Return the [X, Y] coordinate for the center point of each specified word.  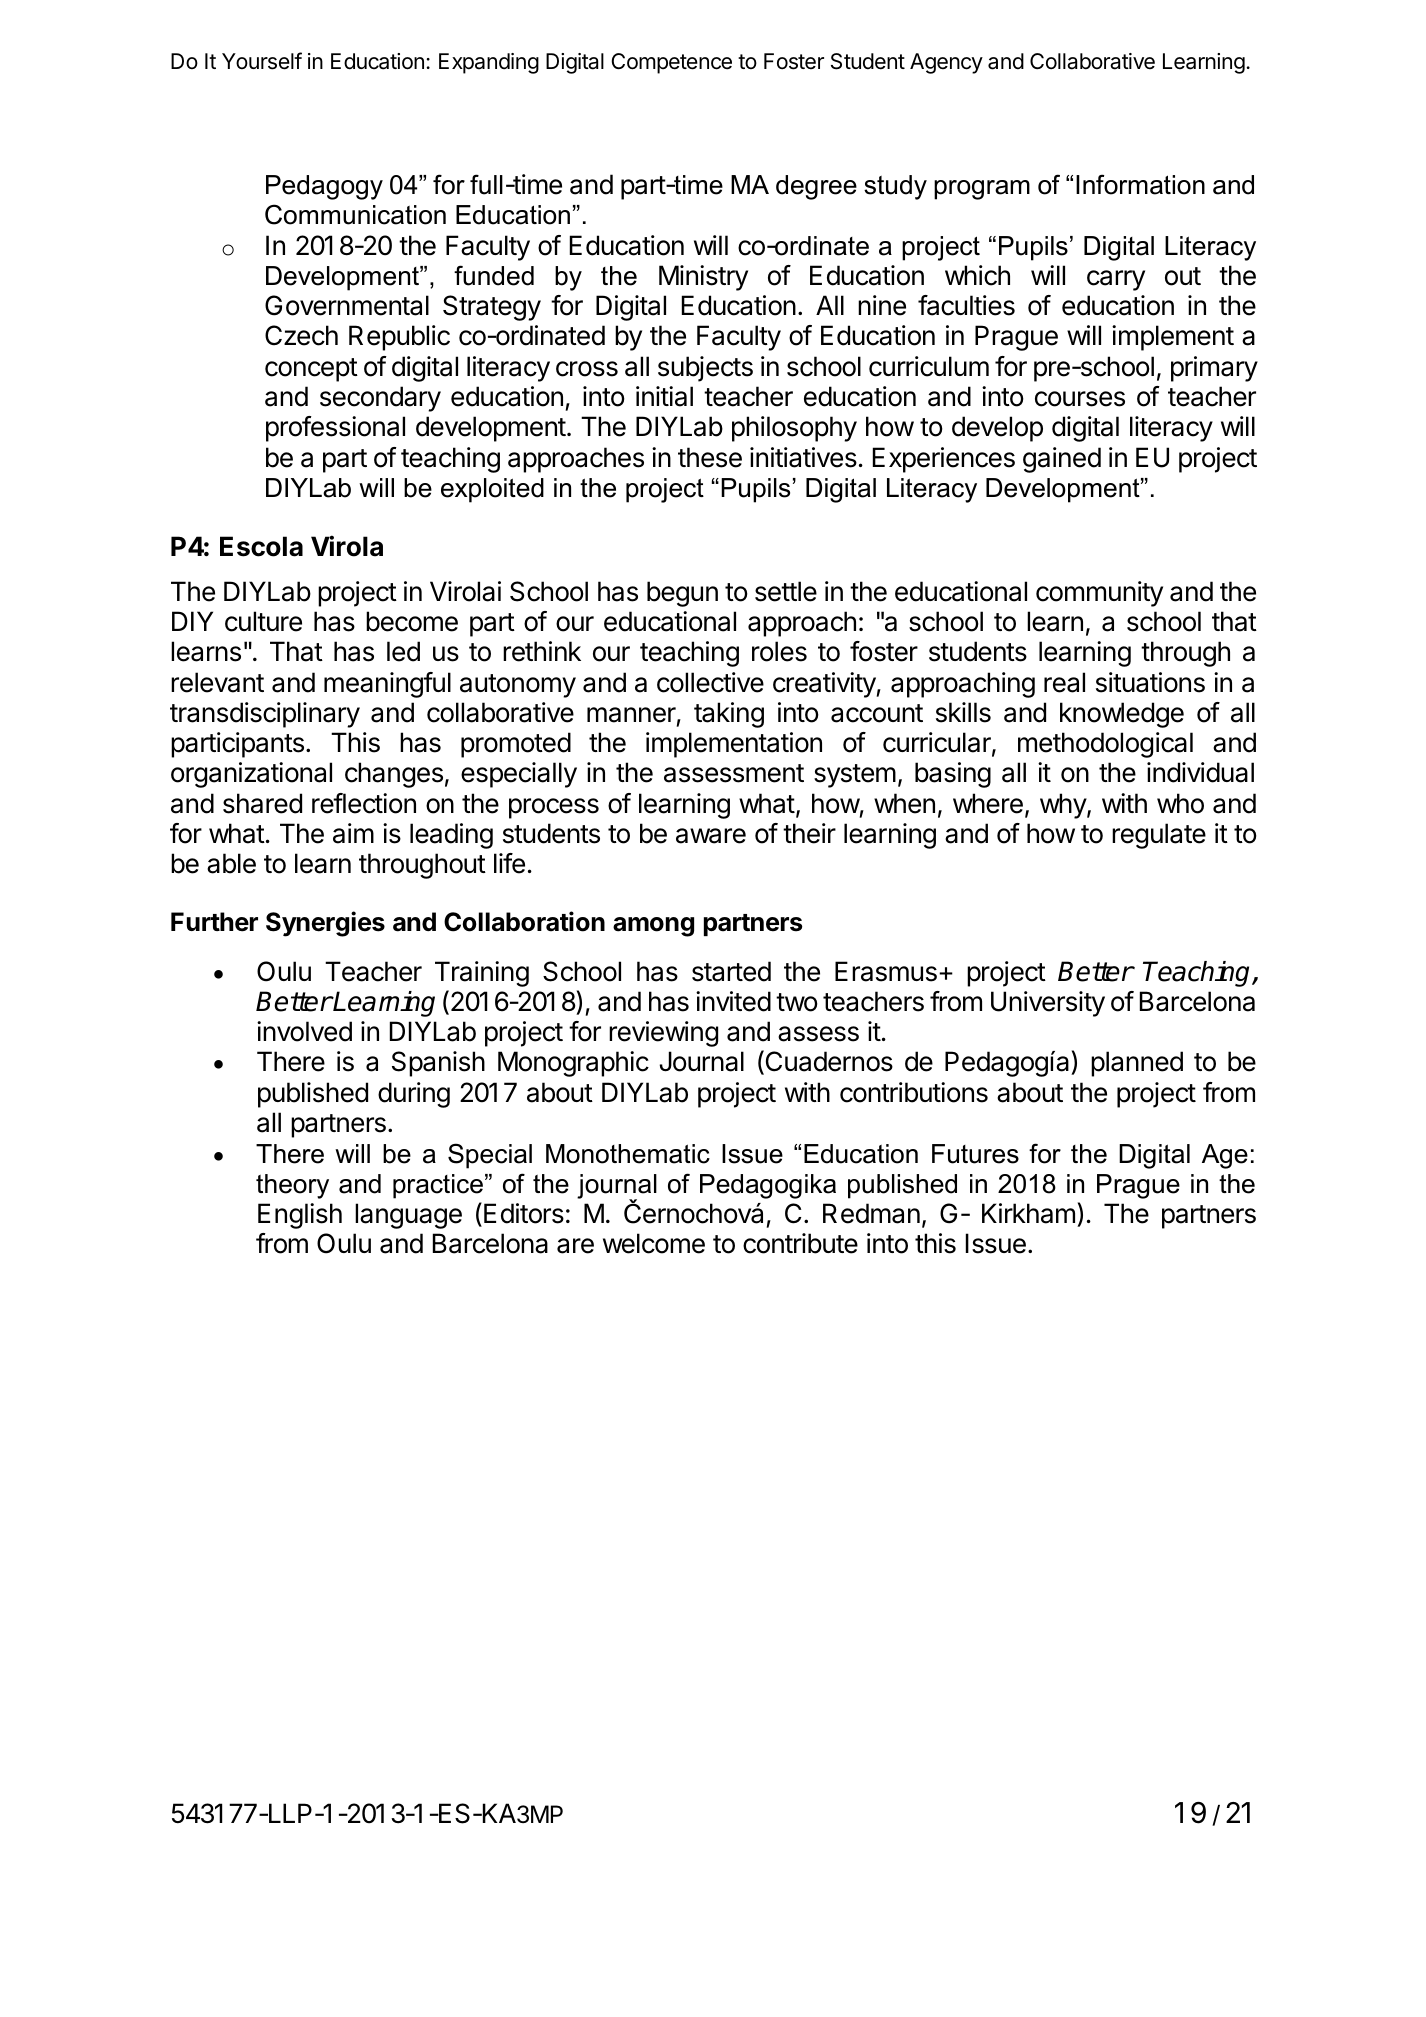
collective [710, 682]
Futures [975, 1154]
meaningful [387, 685]
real [1064, 682]
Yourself [262, 61]
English [300, 1216]
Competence [671, 63]
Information [1140, 184]
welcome [654, 1243]
